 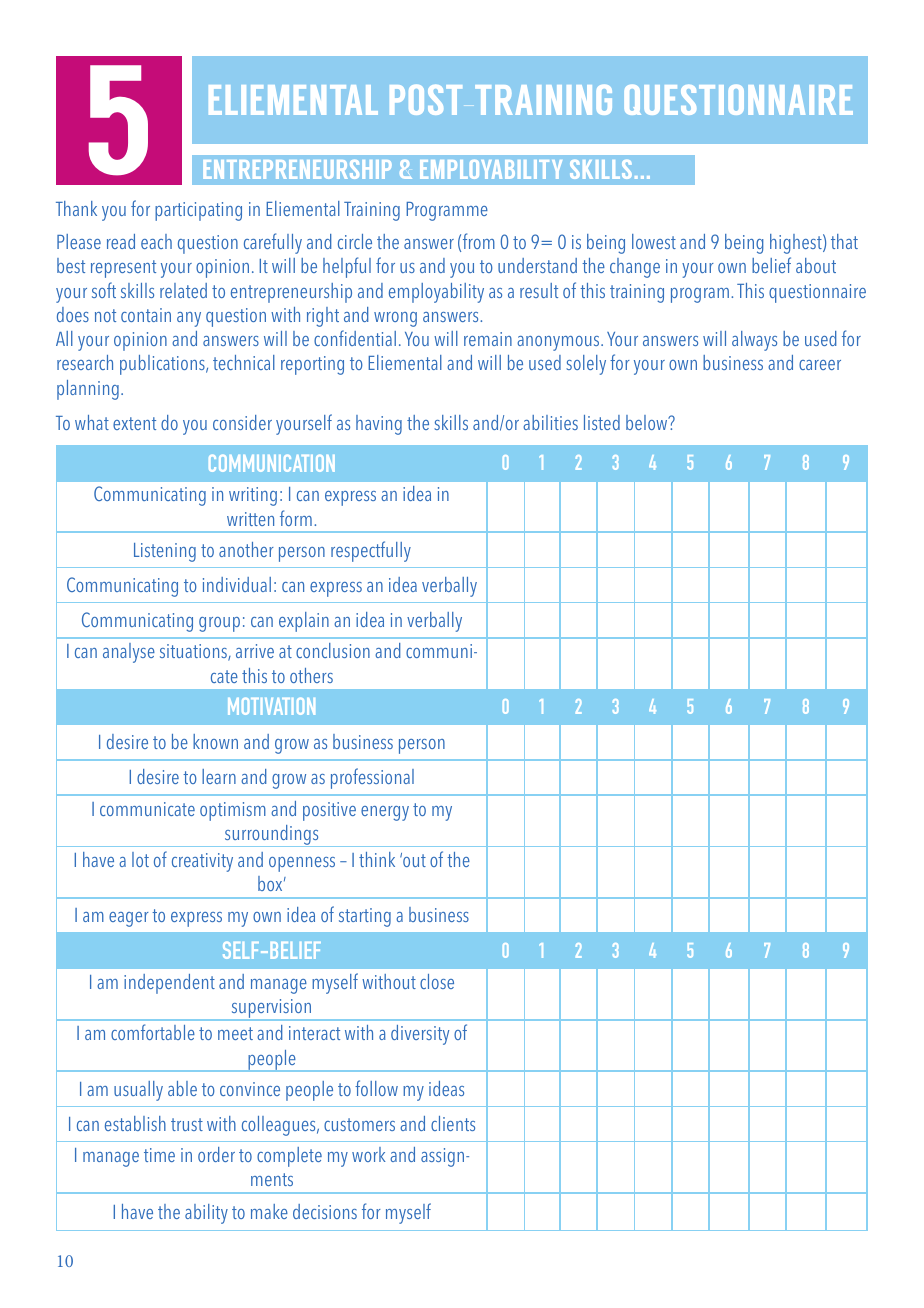 I want to click on clients, so click(x=453, y=1123).
